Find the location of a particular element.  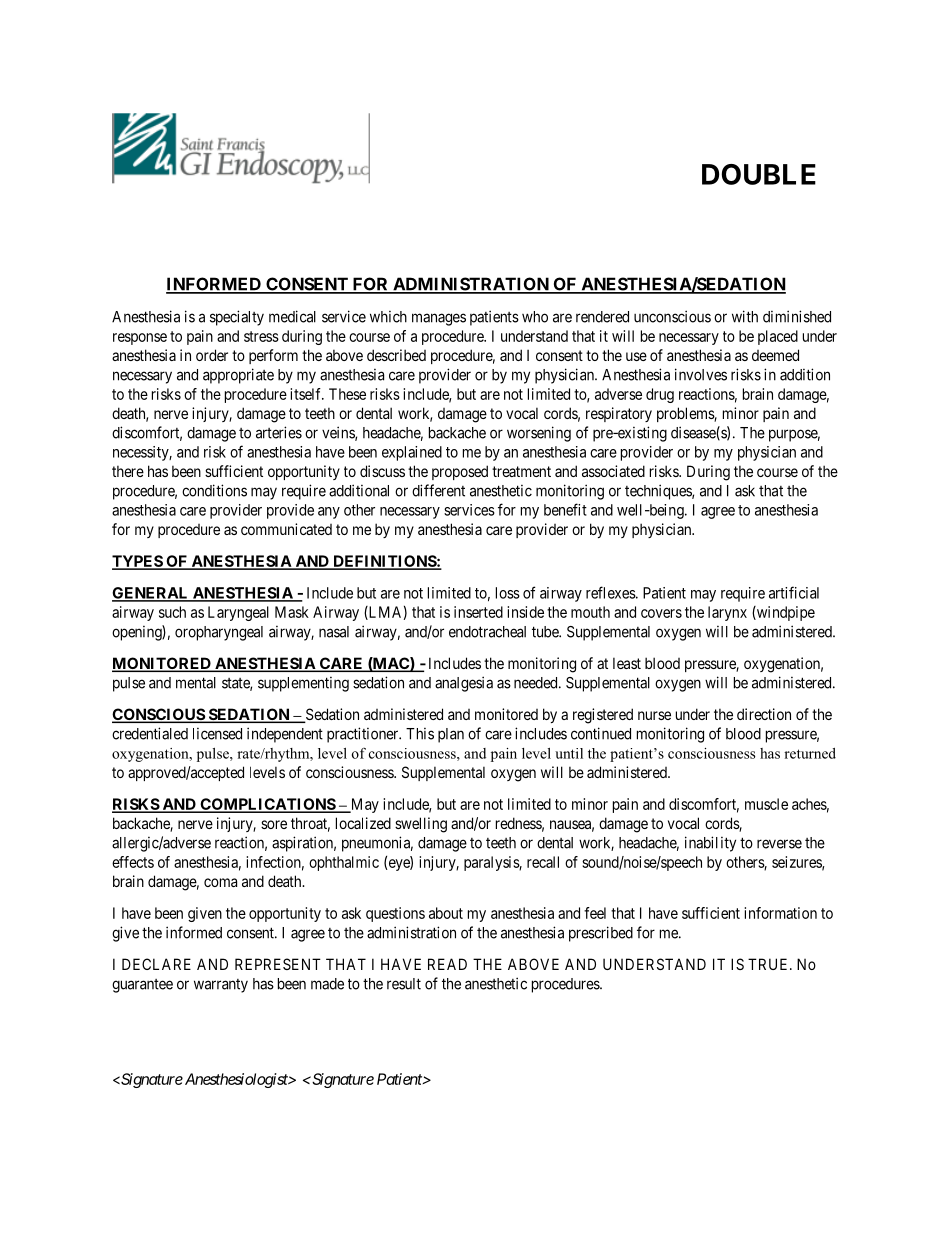

manages is located at coordinates (439, 319).
